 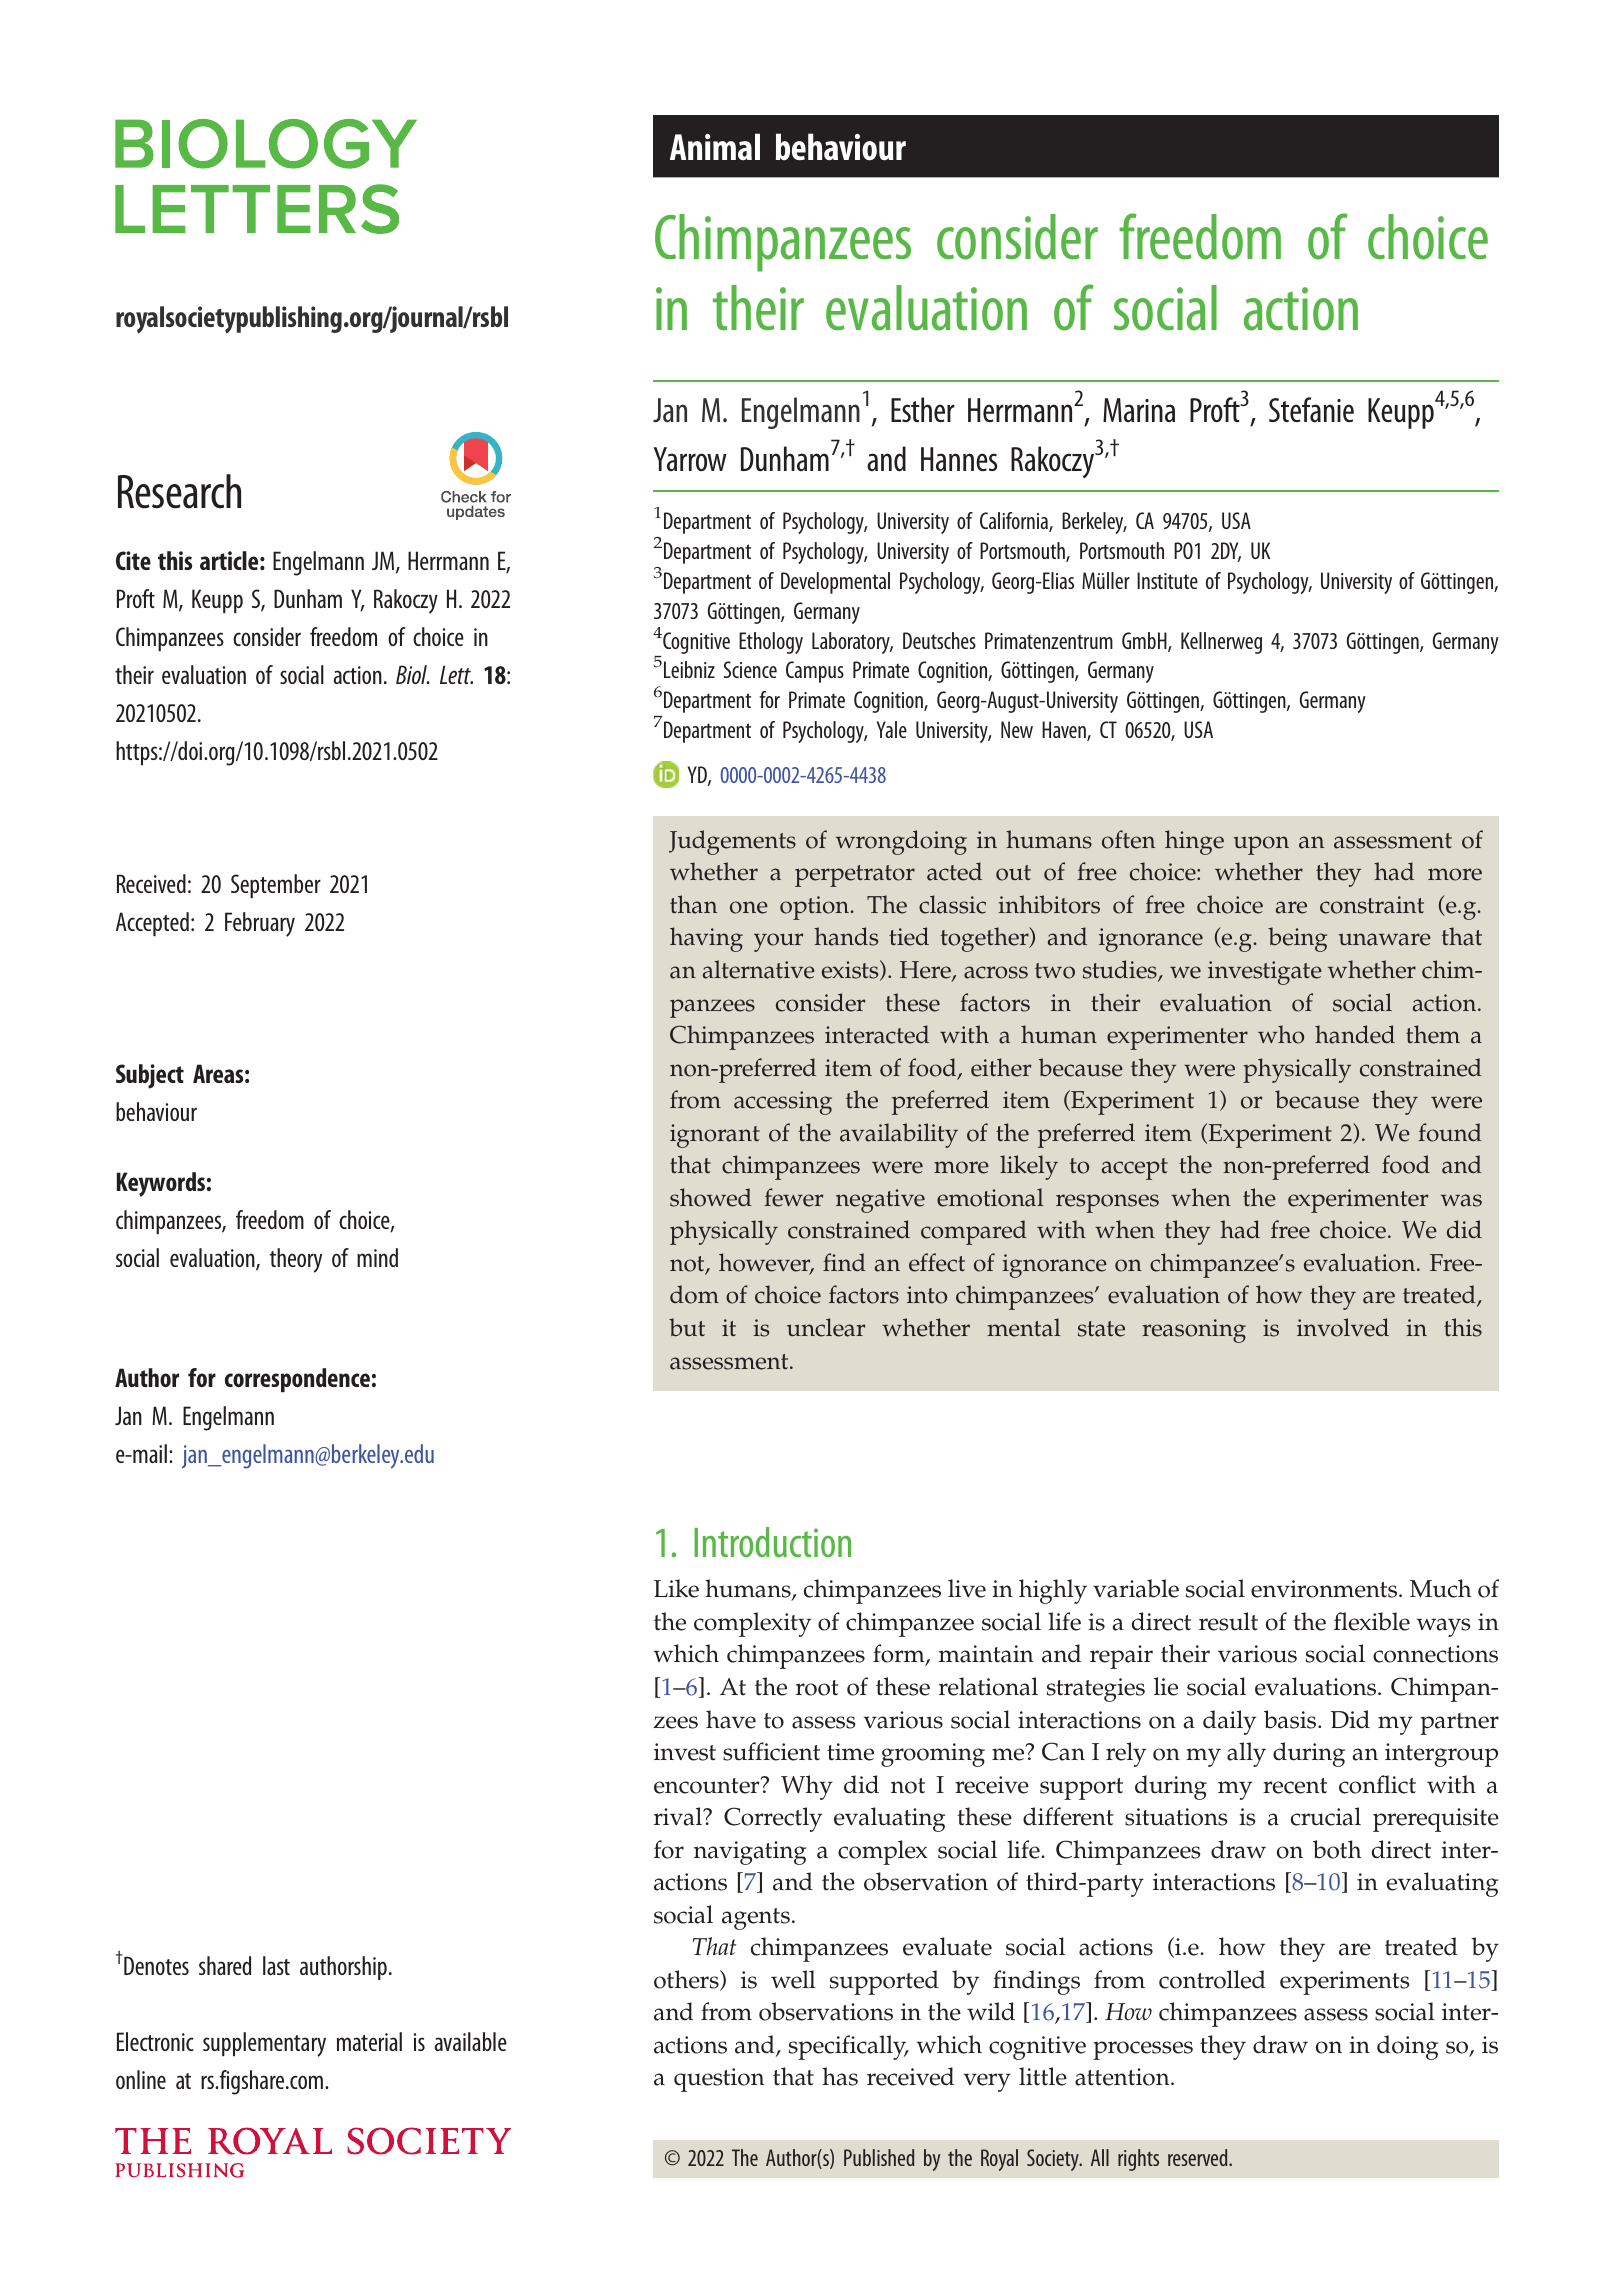 What do you see at coordinates (1311, 410) in the screenshot?
I see `Stefanie` at bounding box center [1311, 410].
